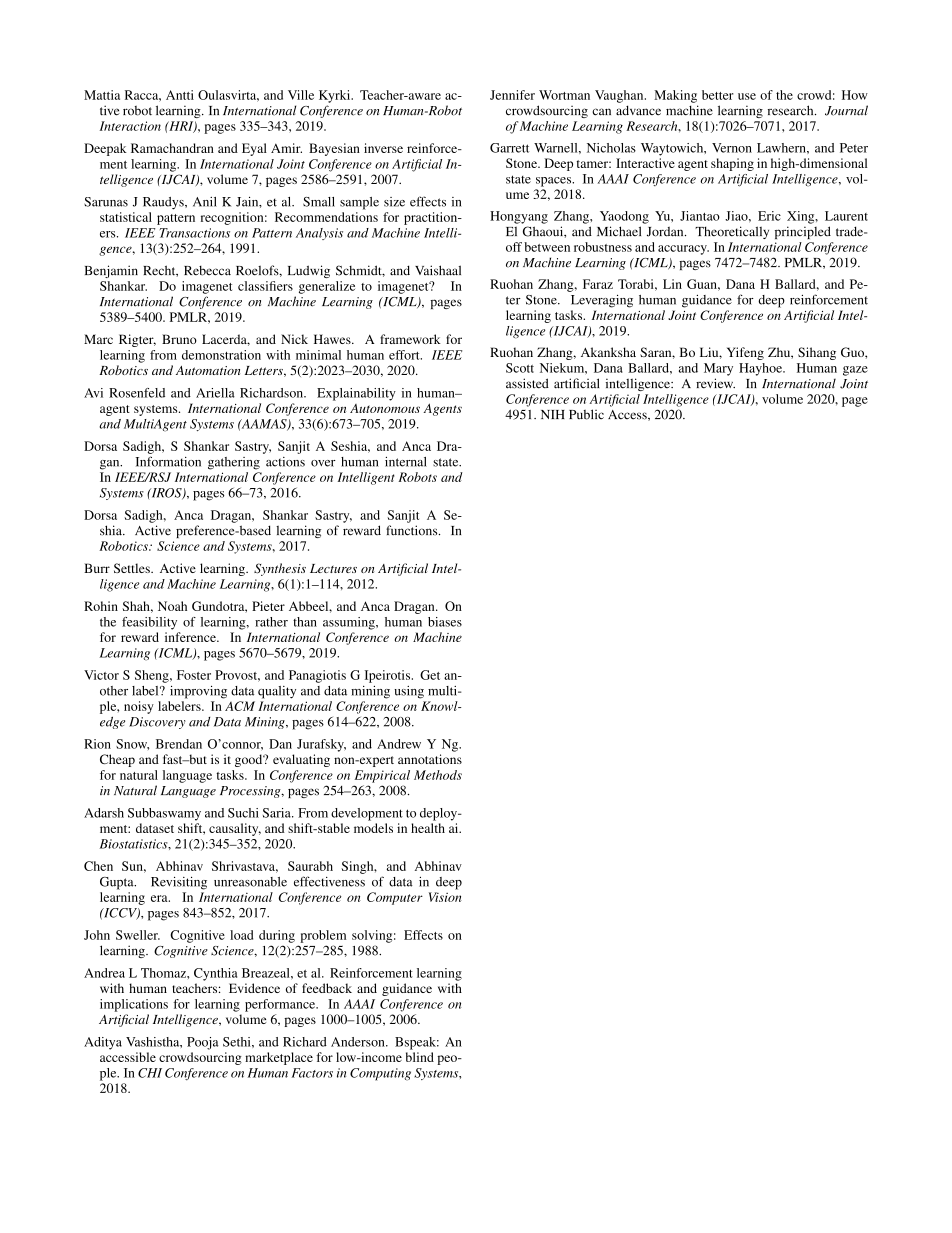 The width and height of the screenshot is (952, 1233). What do you see at coordinates (203, 1043) in the screenshot?
I see `Pooja` at bounding box center [203, 1043].
